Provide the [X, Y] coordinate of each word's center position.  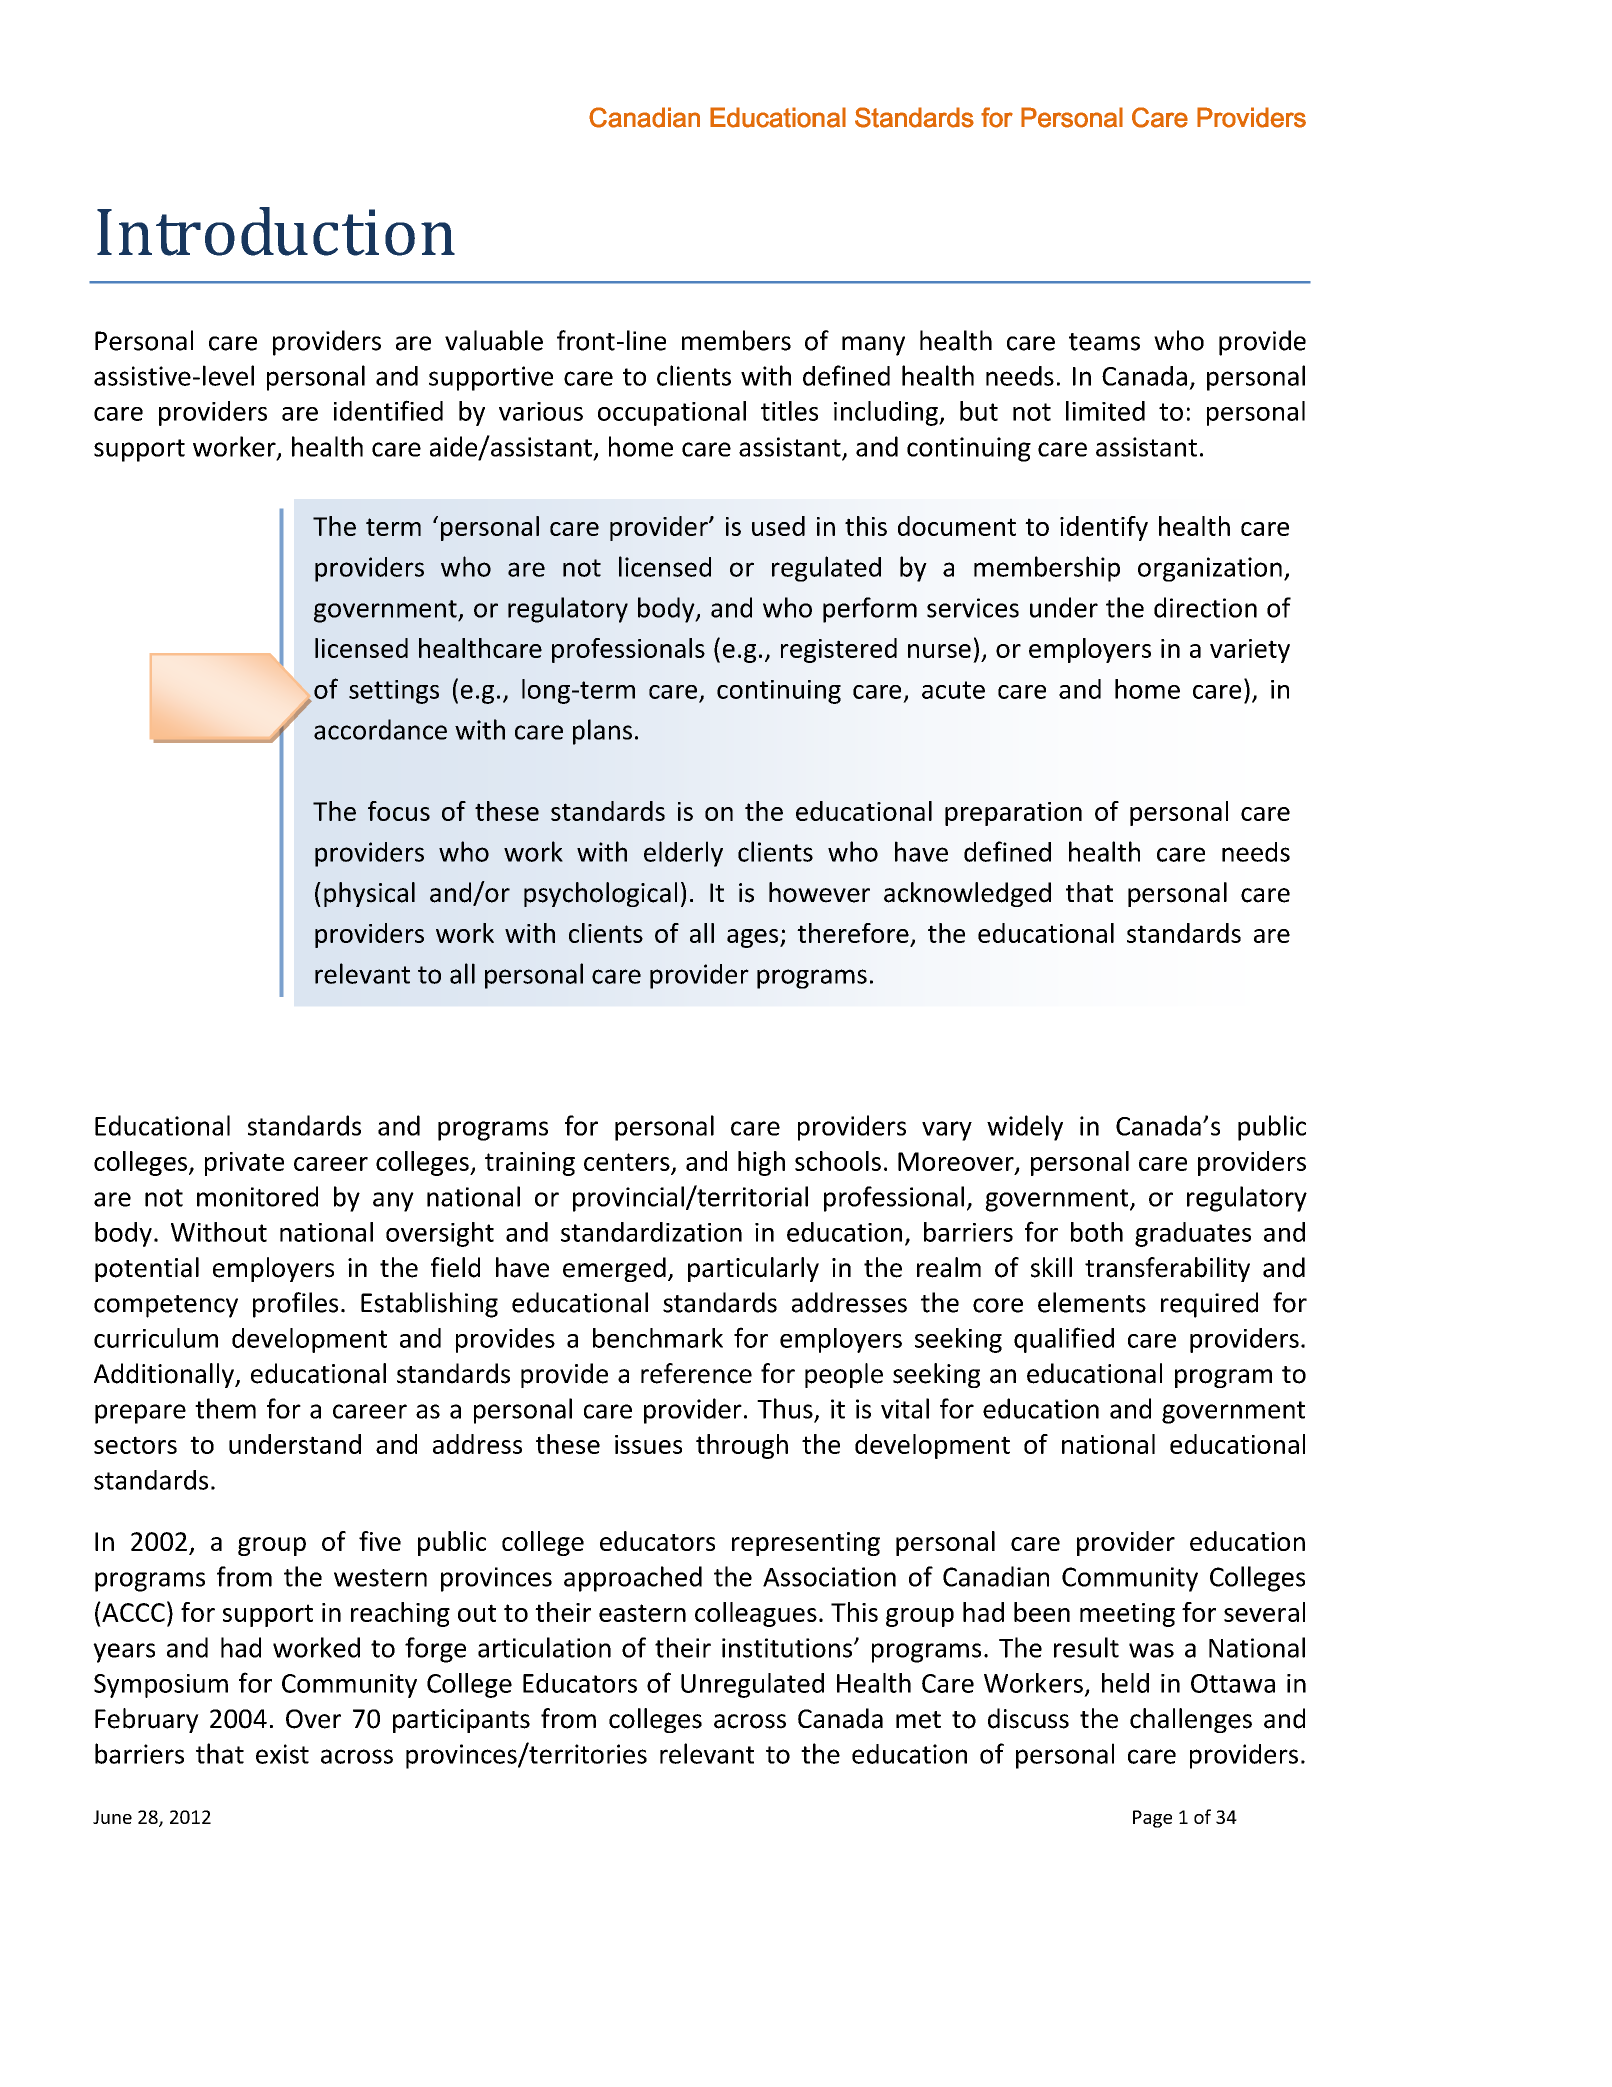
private [244, 1164]
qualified [1064, 1340]
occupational [672, 413]
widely [1025, 1128]
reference [696, 1373]
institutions [787, 1648]
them [225, 1408]
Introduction [276, 231]
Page [1152, 1819]
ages [754, 938]
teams [1104, 342]
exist [282, 1754]
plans [602, 732]
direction [1205, 607]
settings [394, 692]
